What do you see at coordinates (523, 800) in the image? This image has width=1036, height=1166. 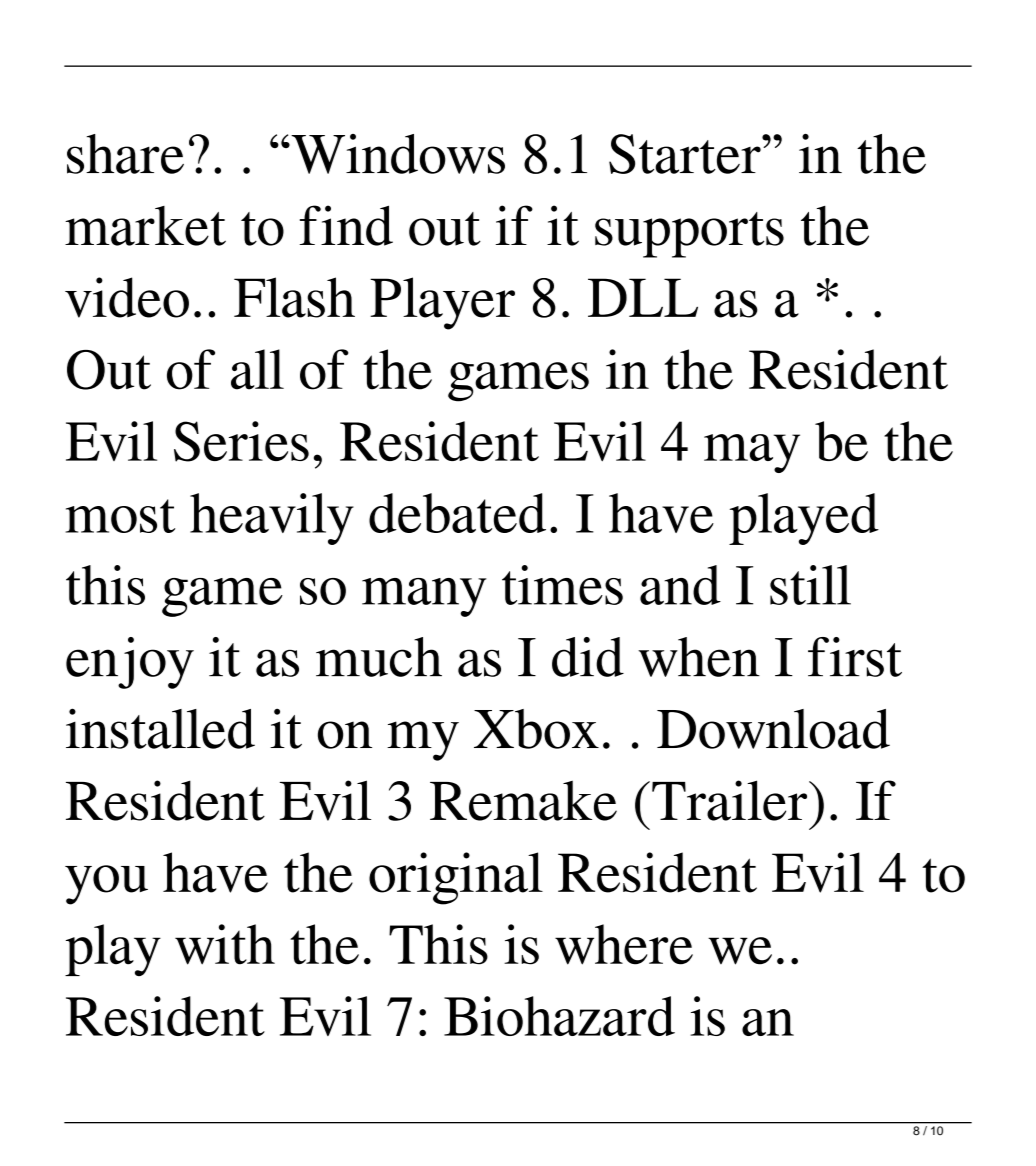 I see `Remake` at bounding box center [523, 800].
